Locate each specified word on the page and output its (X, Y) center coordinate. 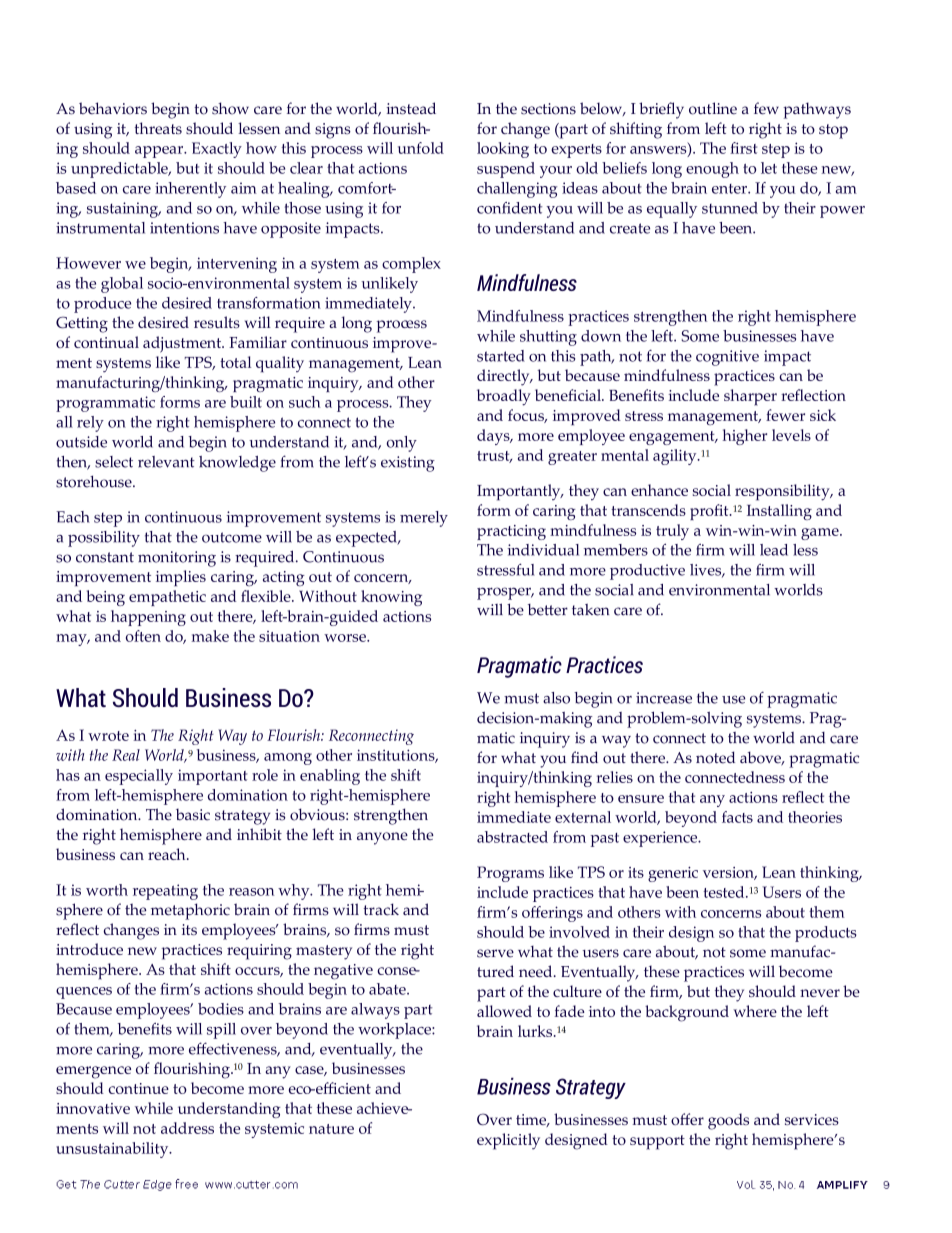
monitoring (177, 559)
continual (106, 342)
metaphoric (190, 911)
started (501, 356)
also (556, 698)
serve (495, 953)
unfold (421, 148)
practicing (511, 532)
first (743, 148)
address (187, 1128)
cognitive (727, 358)
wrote (108, 736)
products (826, 934)
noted (715, 757)
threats (158, 128)
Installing (779, 512)
